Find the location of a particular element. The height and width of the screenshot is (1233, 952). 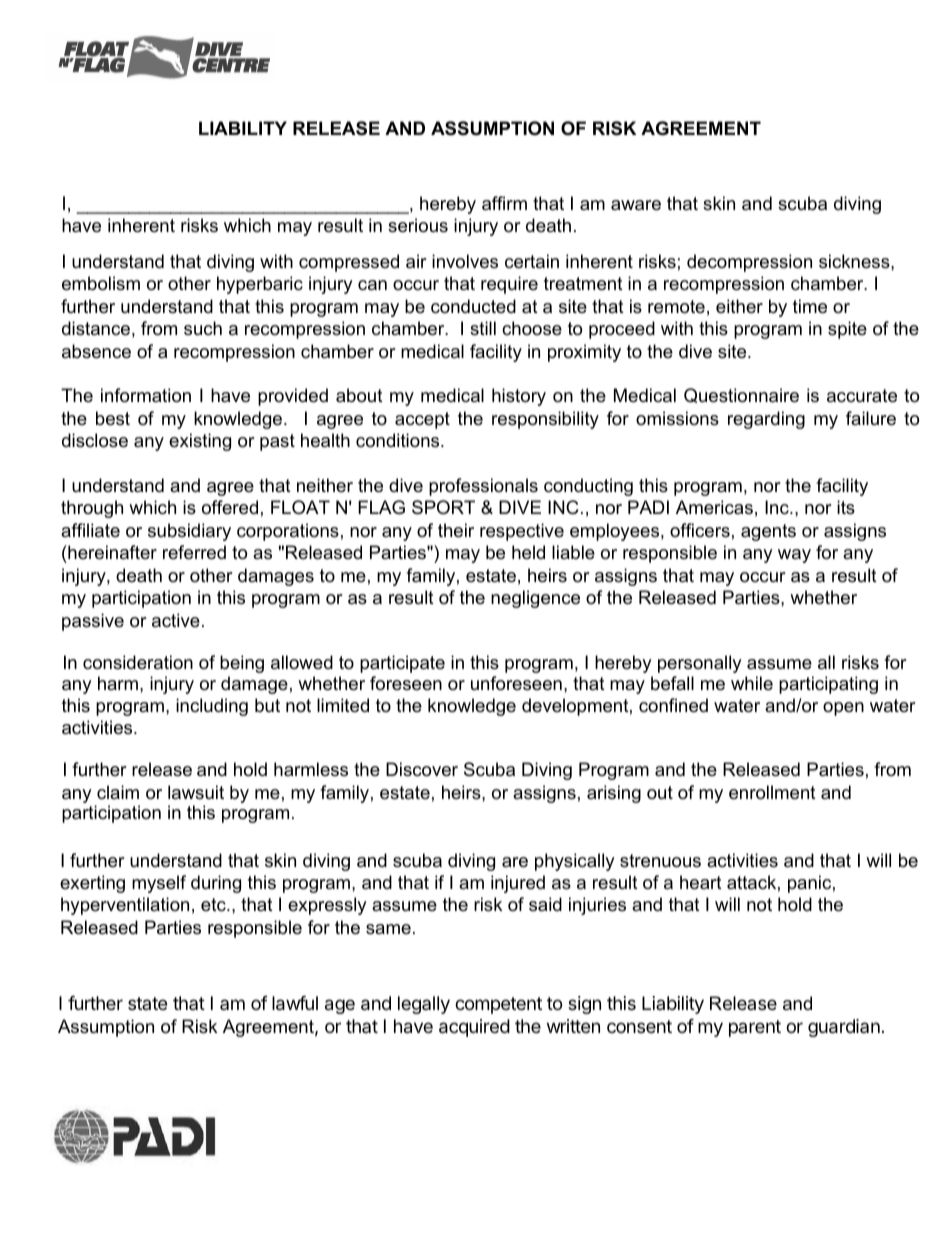

affirm is located at coordinates (504, 203).
